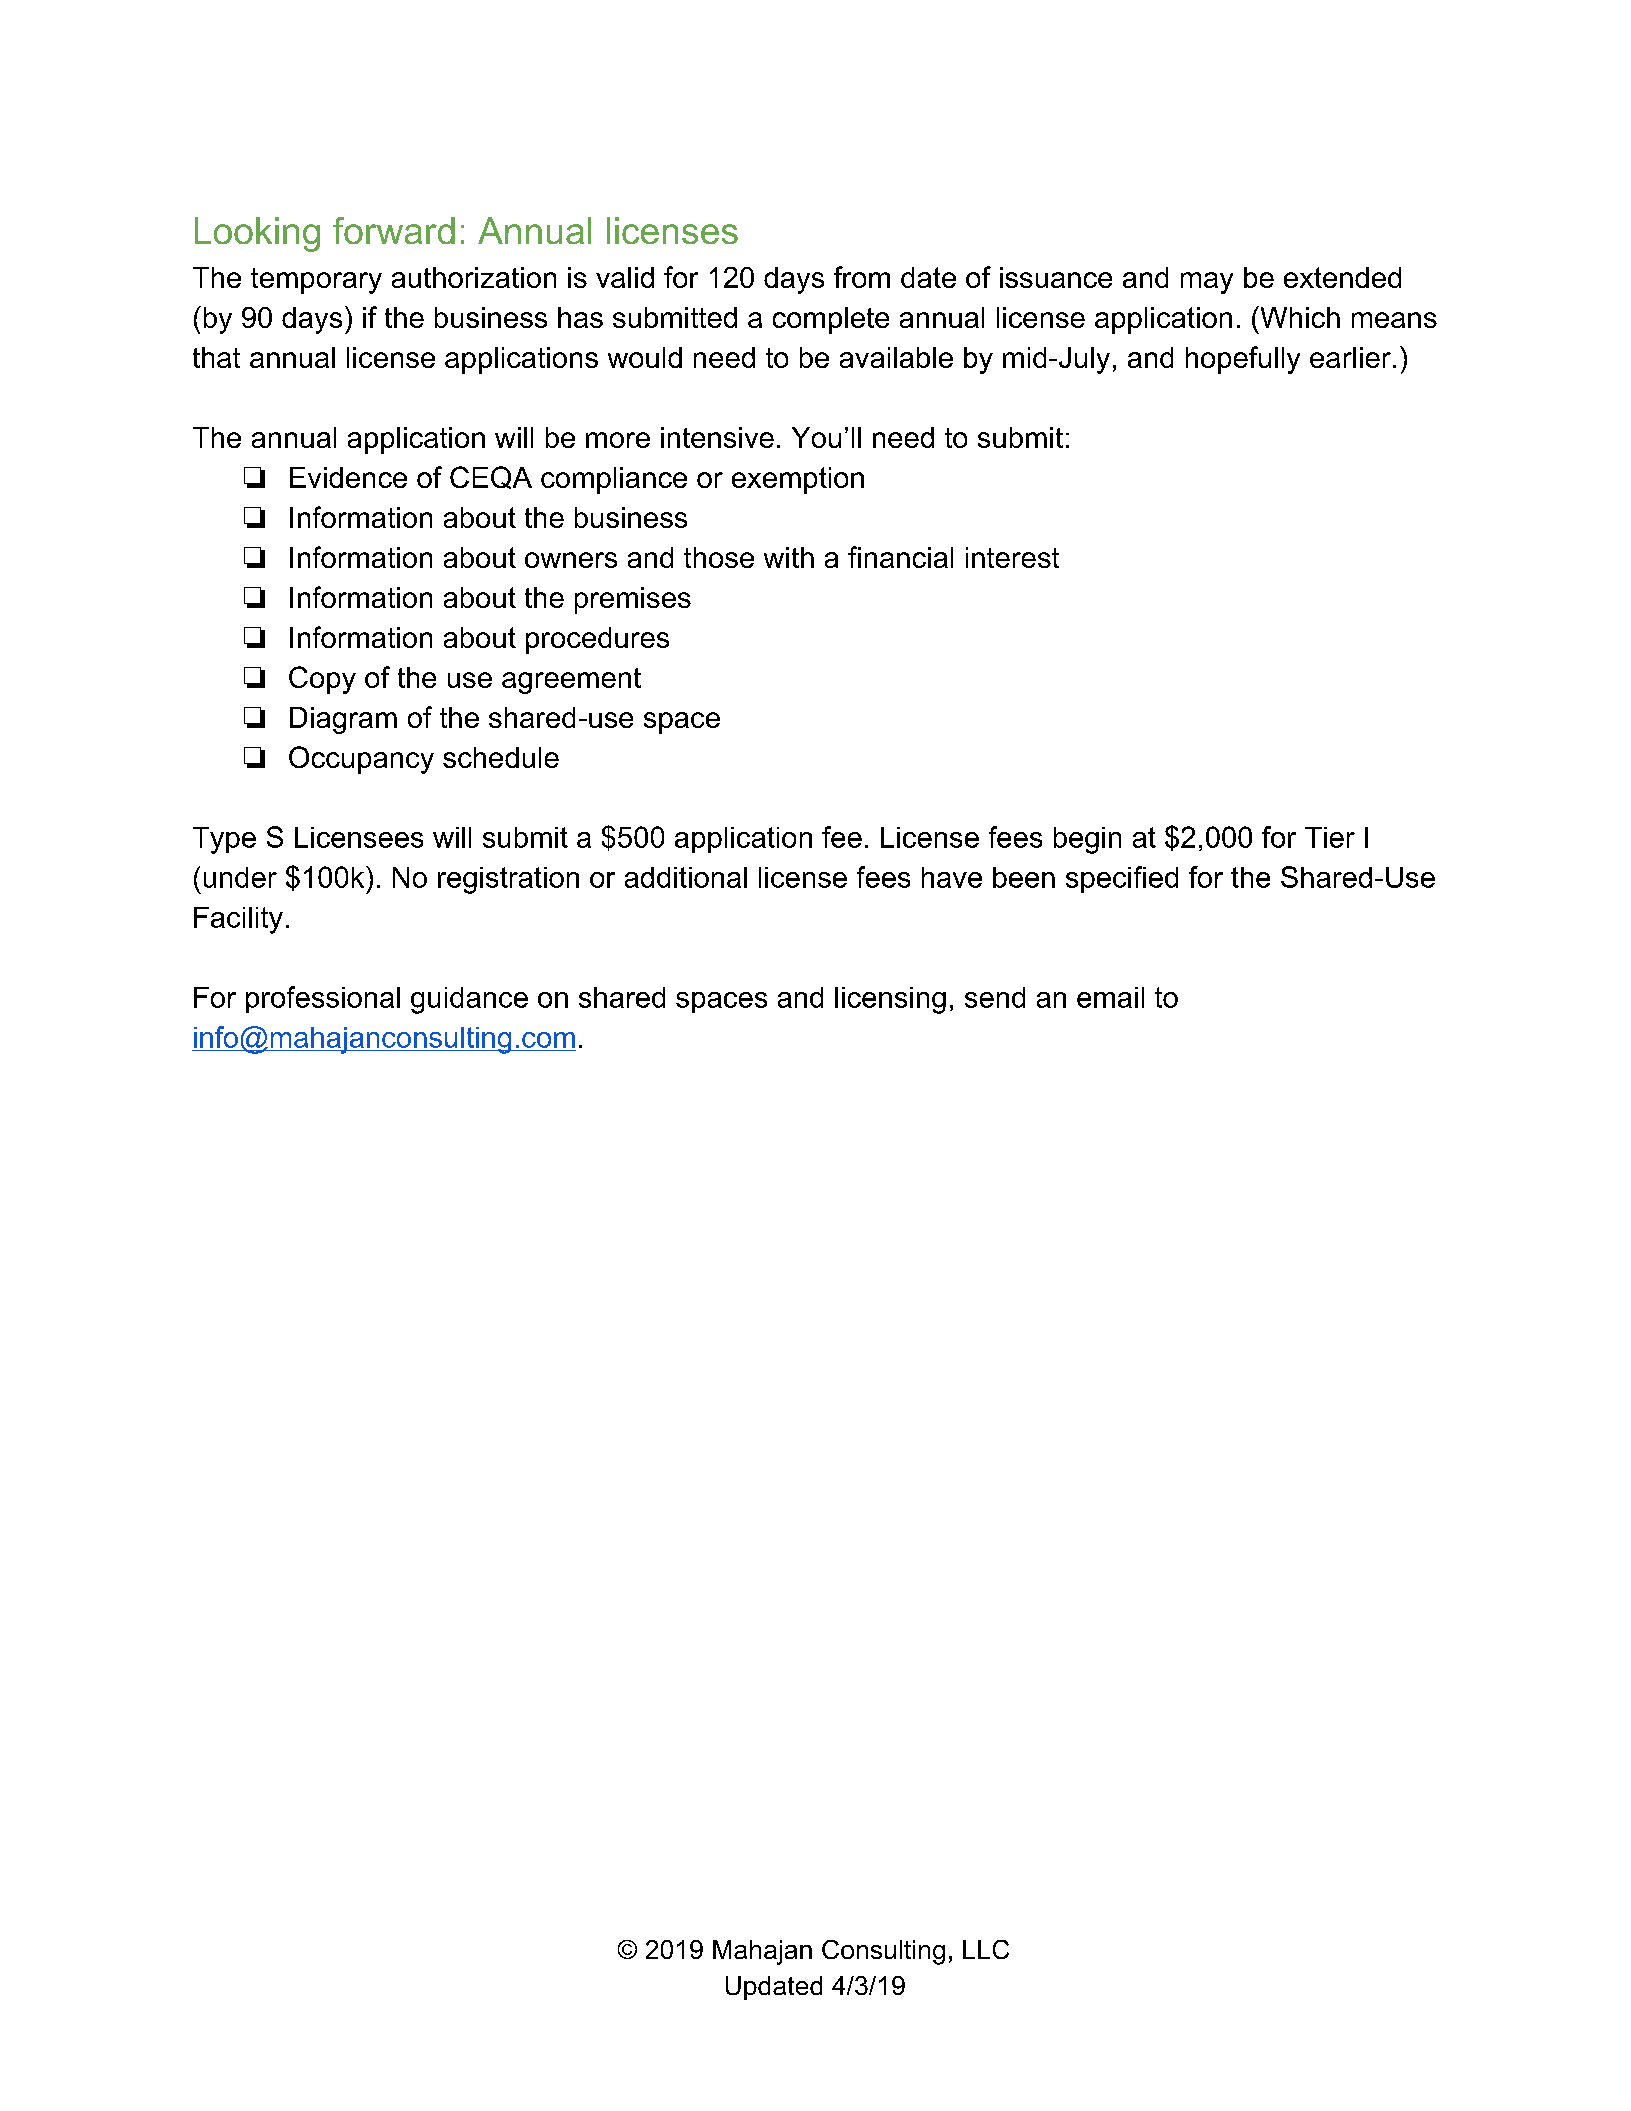 The width and height of the screenshot is (1631, 2111). Describe the element at coordinates (316, 281) in the screenshot. I see `temporary` at that location.
